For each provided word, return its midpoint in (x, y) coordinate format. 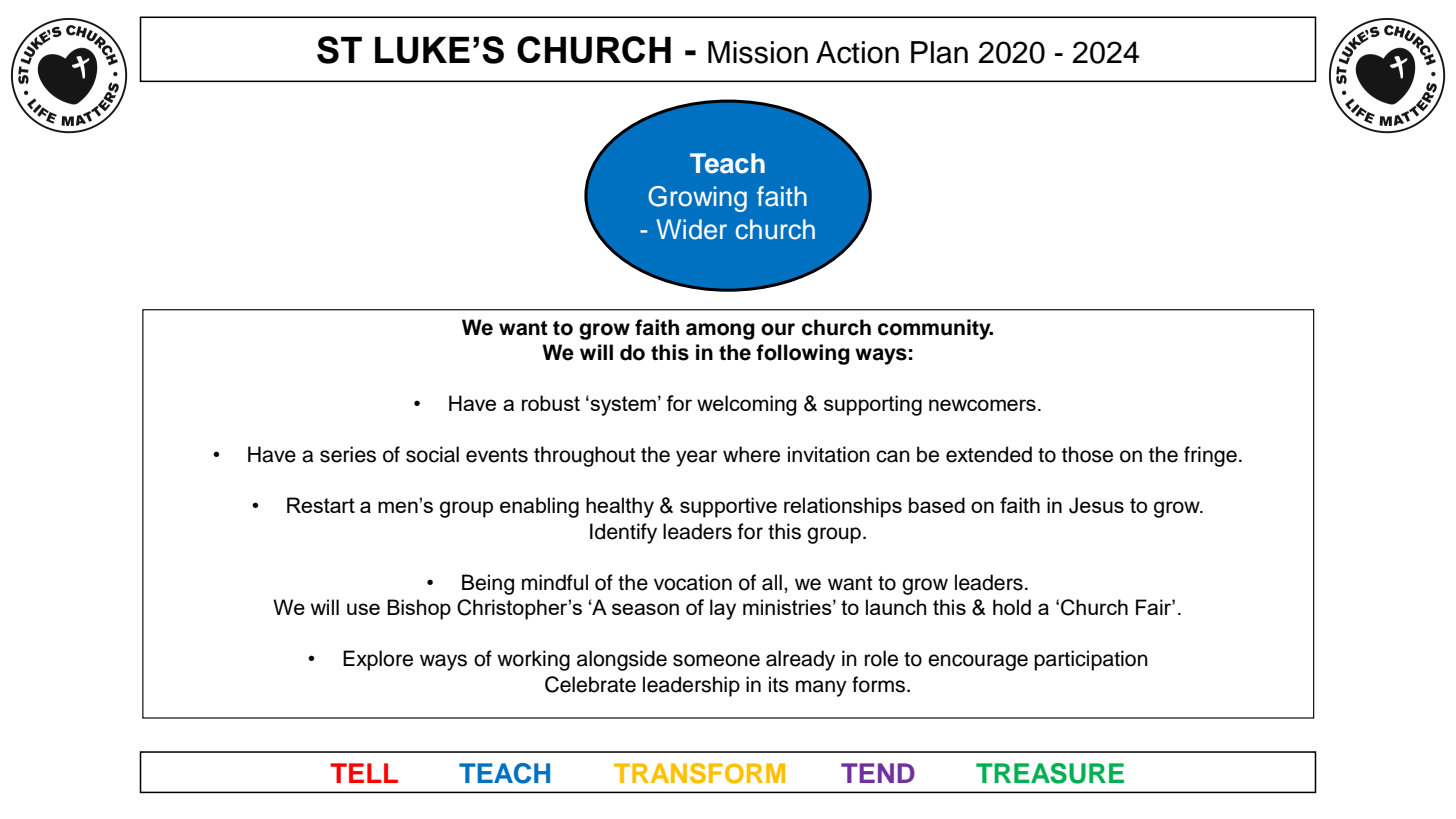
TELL (364, 773)
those (1087, 454)
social (432, 454)
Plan (939, 52)
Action (857, 52)
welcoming (747, 405)
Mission (758, 52)
